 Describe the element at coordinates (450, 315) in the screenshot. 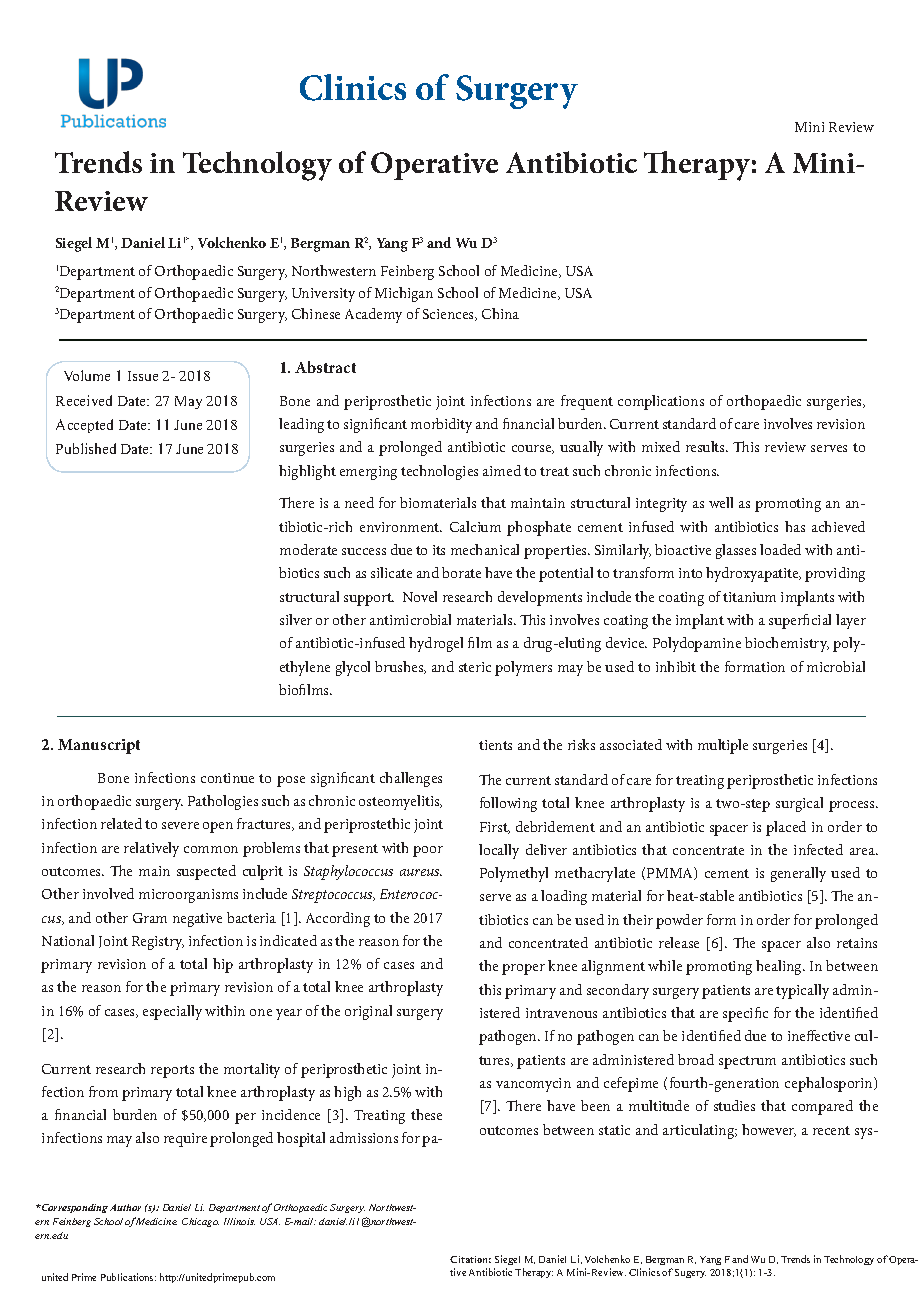

I see `Sciences` at that location.
